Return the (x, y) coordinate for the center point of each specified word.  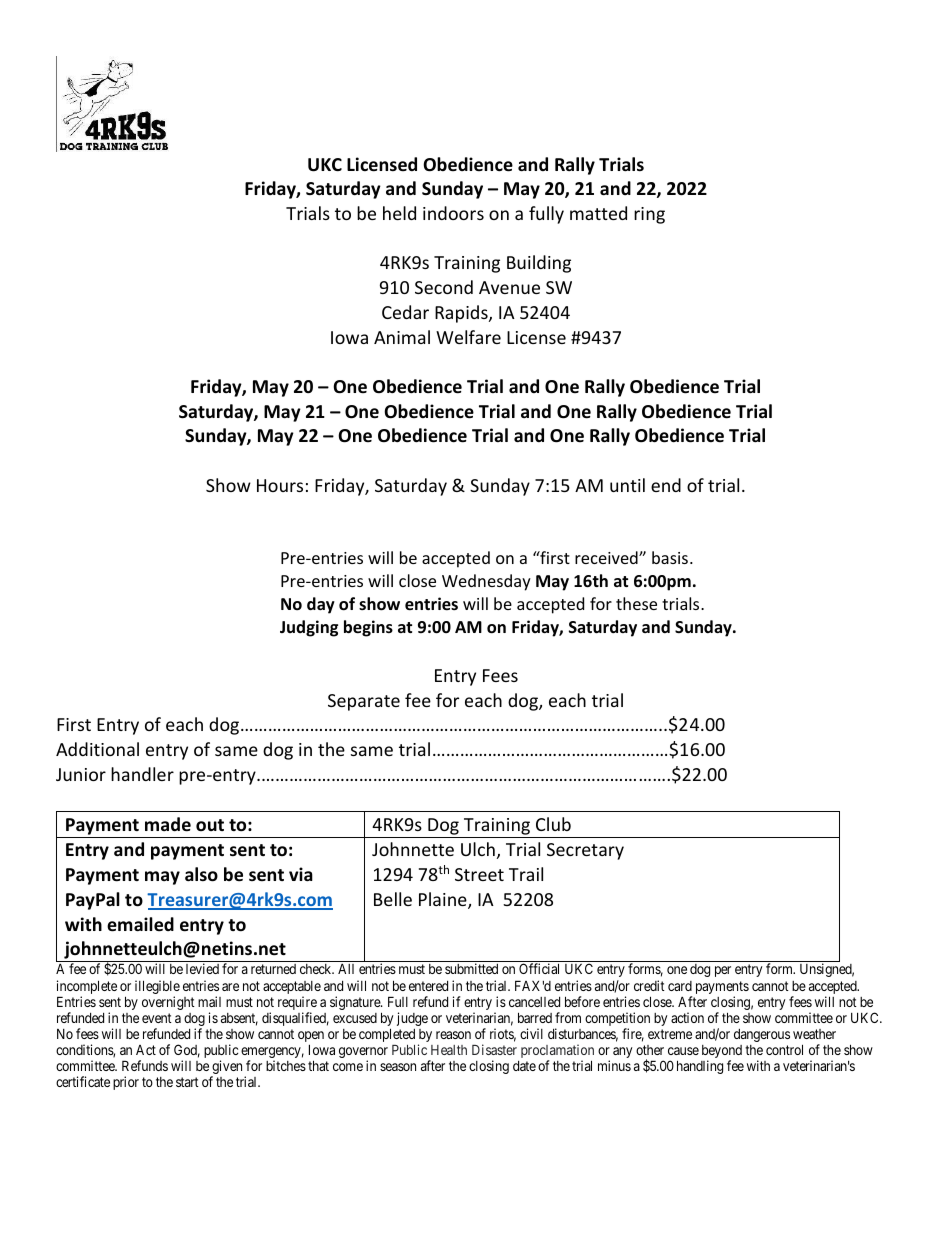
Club (553, 824)
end (666, 485)
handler (142, 774)
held (399, 213)
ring (649, 215)
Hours (280, 485)
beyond (722, 1053)
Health (449, 1050)
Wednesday (486, 582)
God (187, 1051)
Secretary (585, 851)
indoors (453, 213)
